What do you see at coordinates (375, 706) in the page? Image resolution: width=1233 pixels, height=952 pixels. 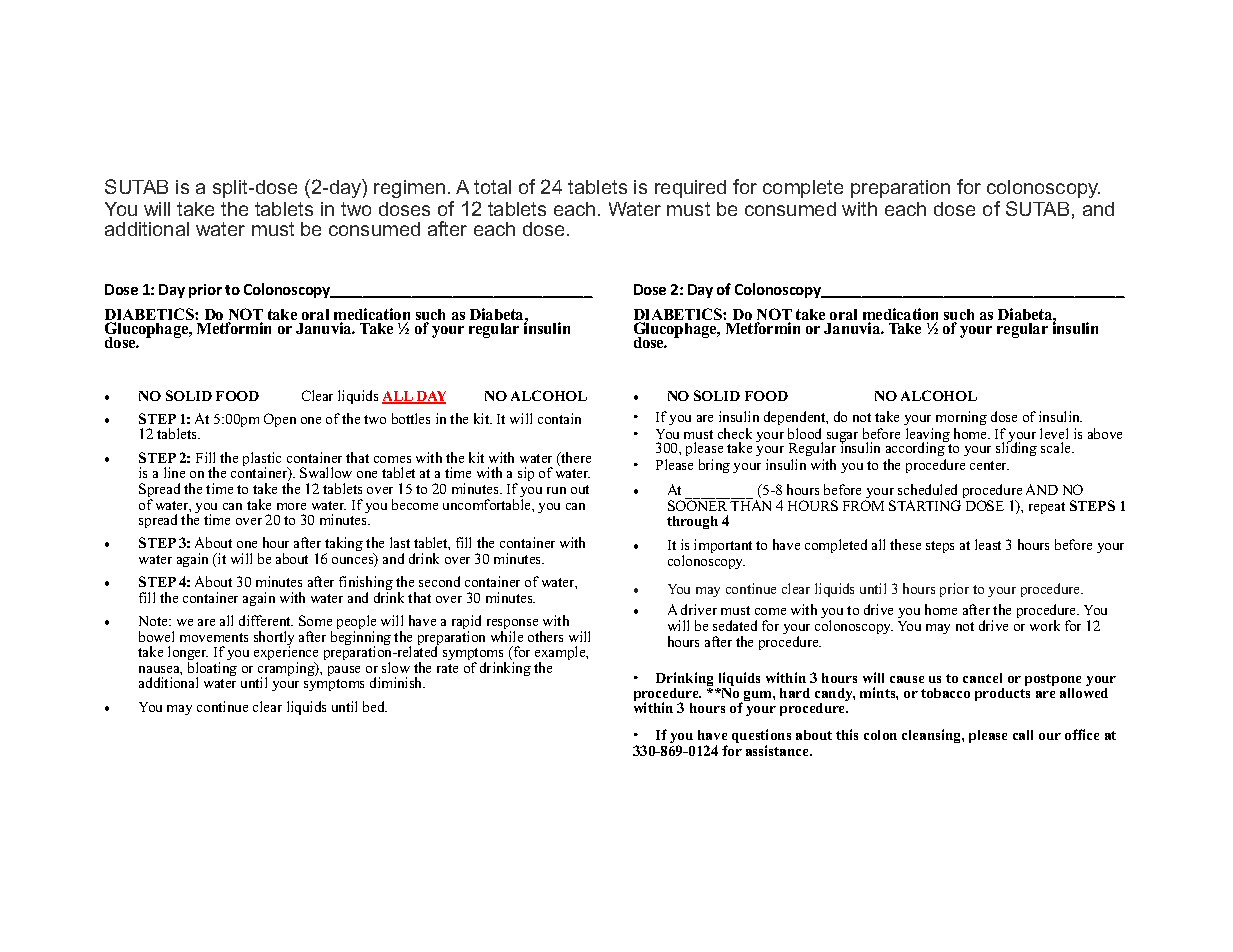 I see `bed` at bounding box center [375, 706].
